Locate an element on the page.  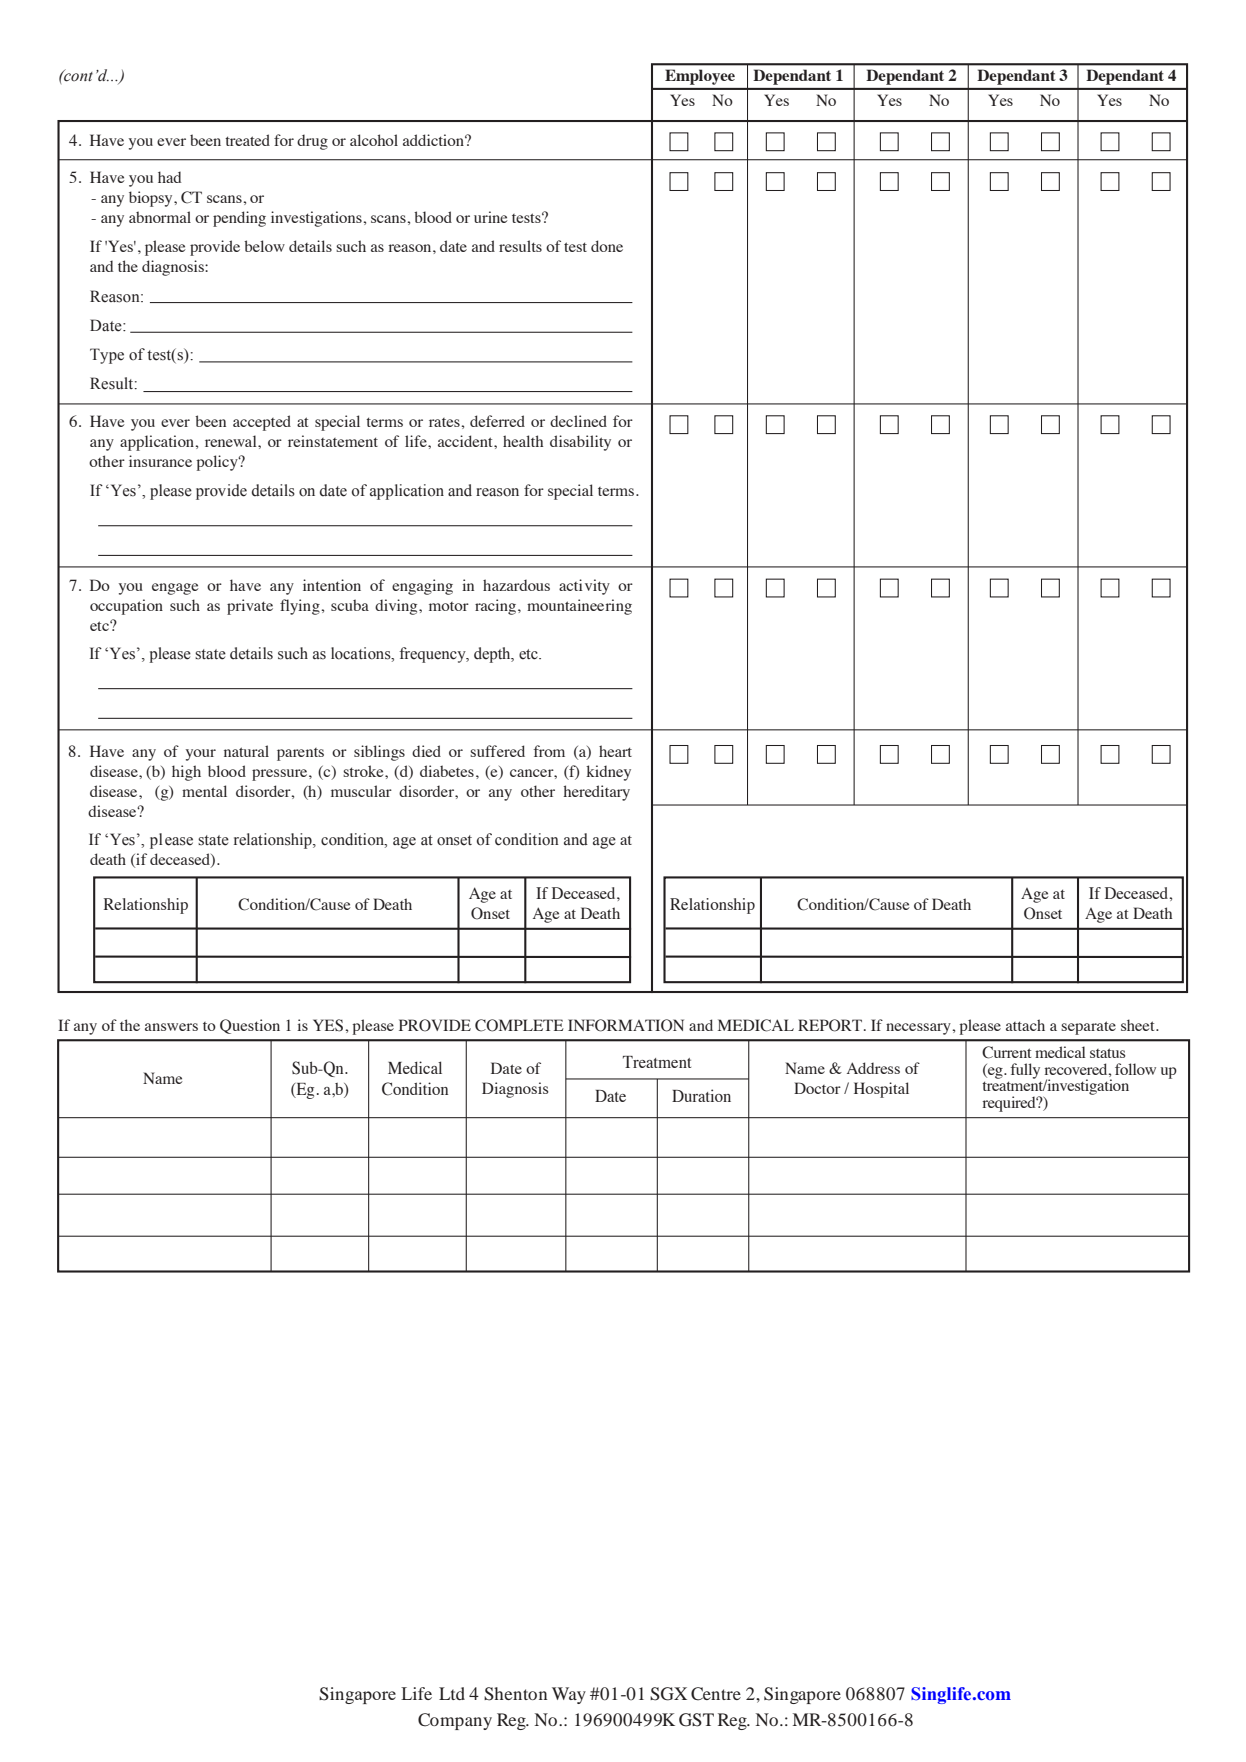
urine is located at coordinates (491, 217).
